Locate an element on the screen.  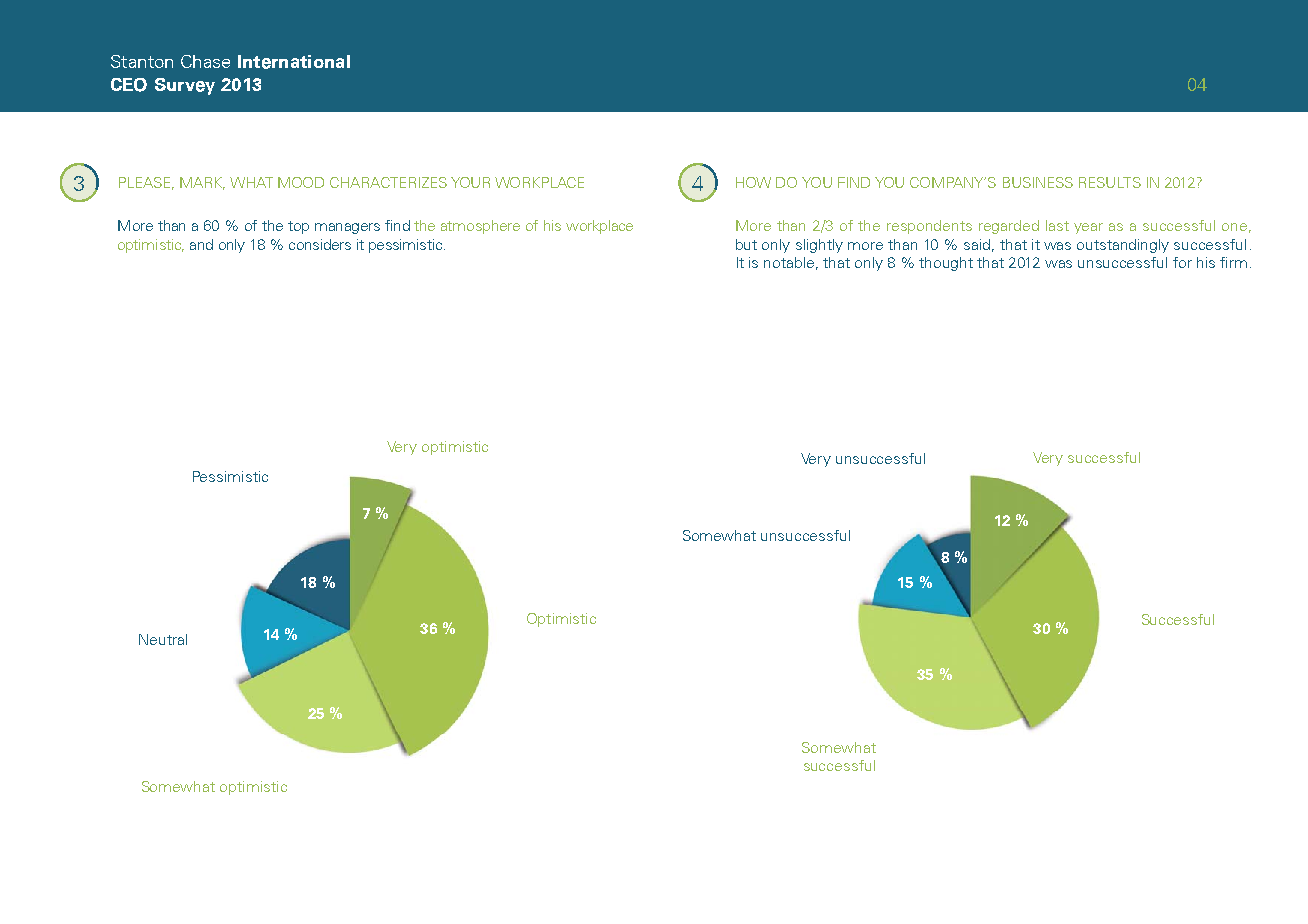
Neutral is located at coordinates (163, 639).
